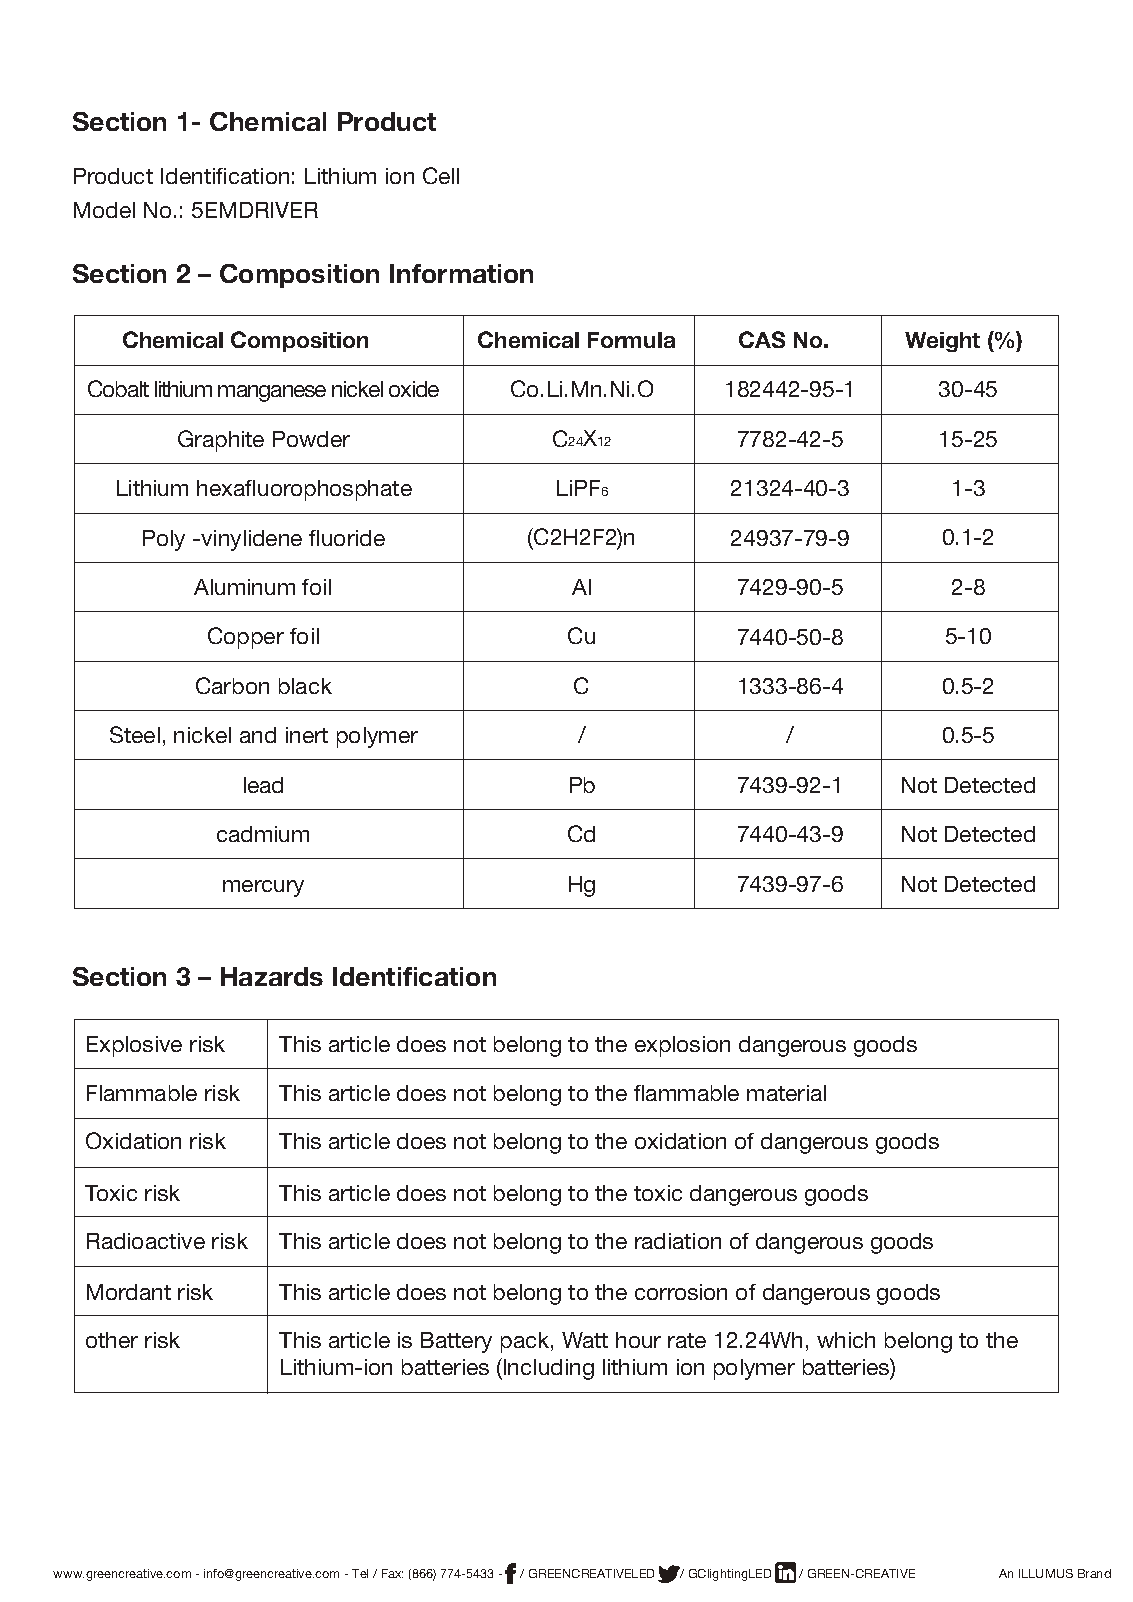 This screenshot has height=1602, width=1133. I want to click on Carbon, so click(232, 685).
